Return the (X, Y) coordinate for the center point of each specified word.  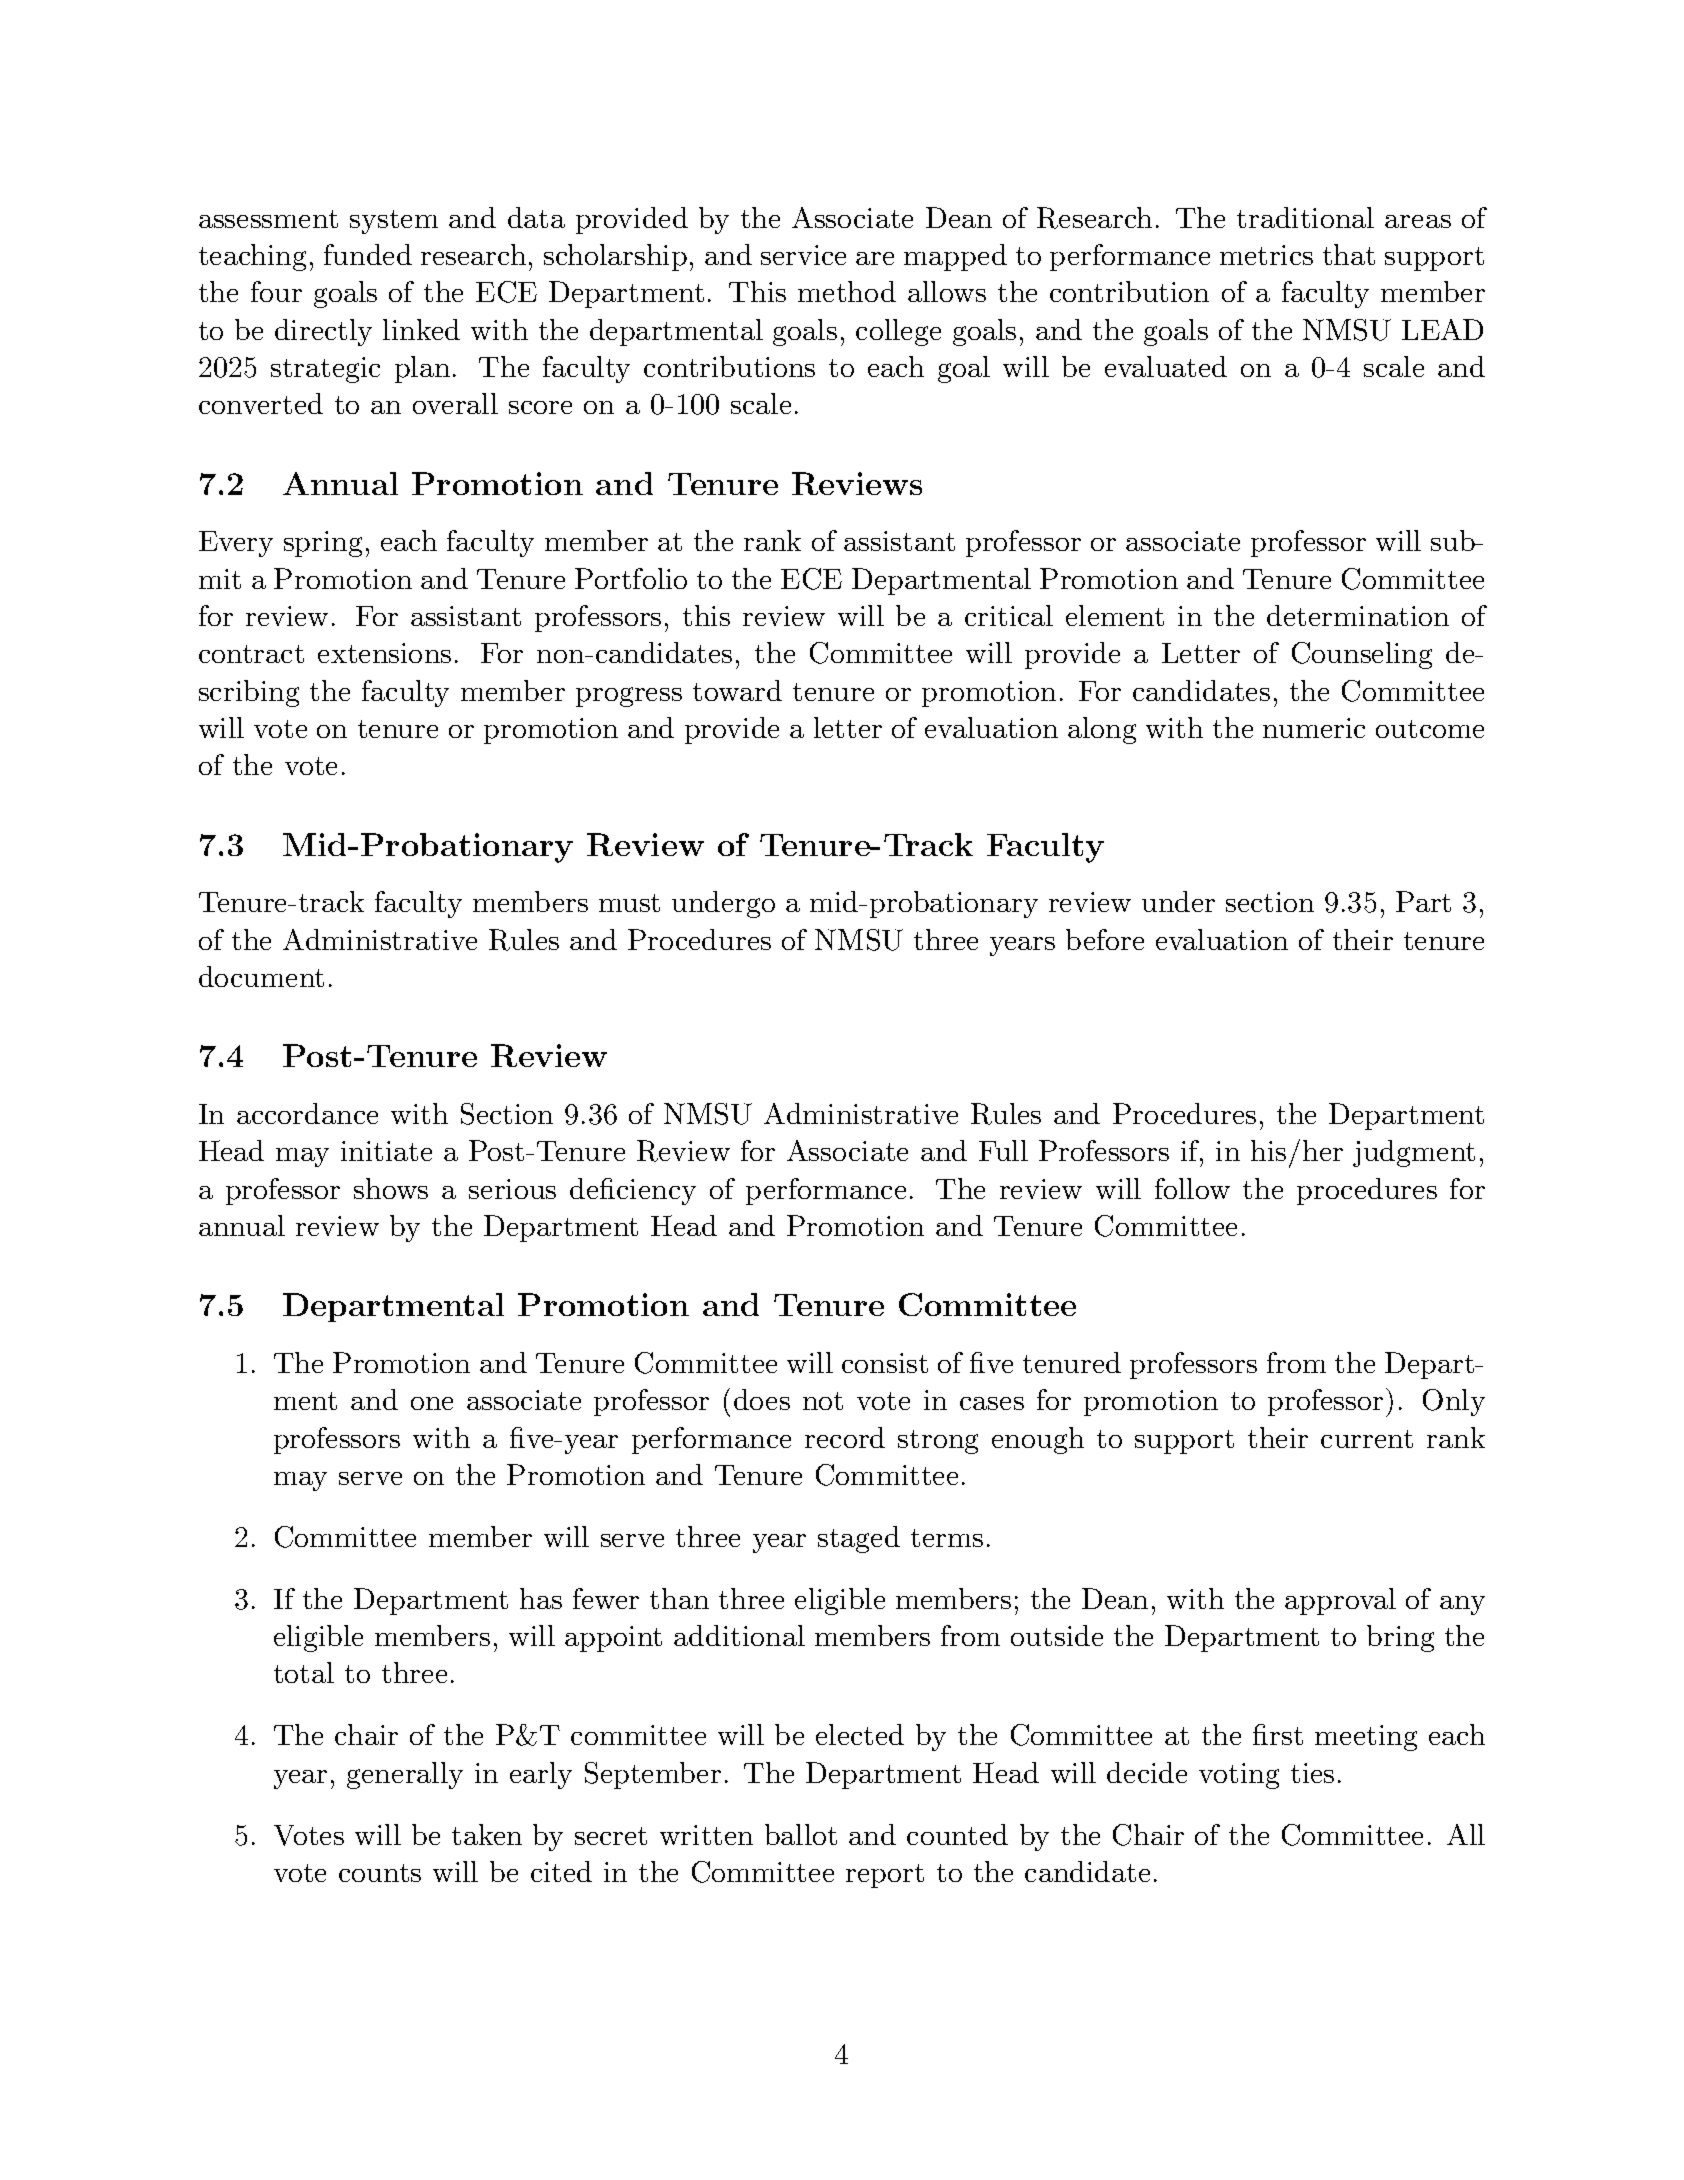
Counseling (1362, 655)
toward (737, 690)
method (847, 291)
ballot (801, 1834)
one (432, 1403)
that (1349, 254)
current (1367, 1439)
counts (380, 1873)
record (845, 1437)
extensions (384, 653)
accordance (307, 1113)
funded (368, 254)
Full (1003, 1150)
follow (1192, 1188)
